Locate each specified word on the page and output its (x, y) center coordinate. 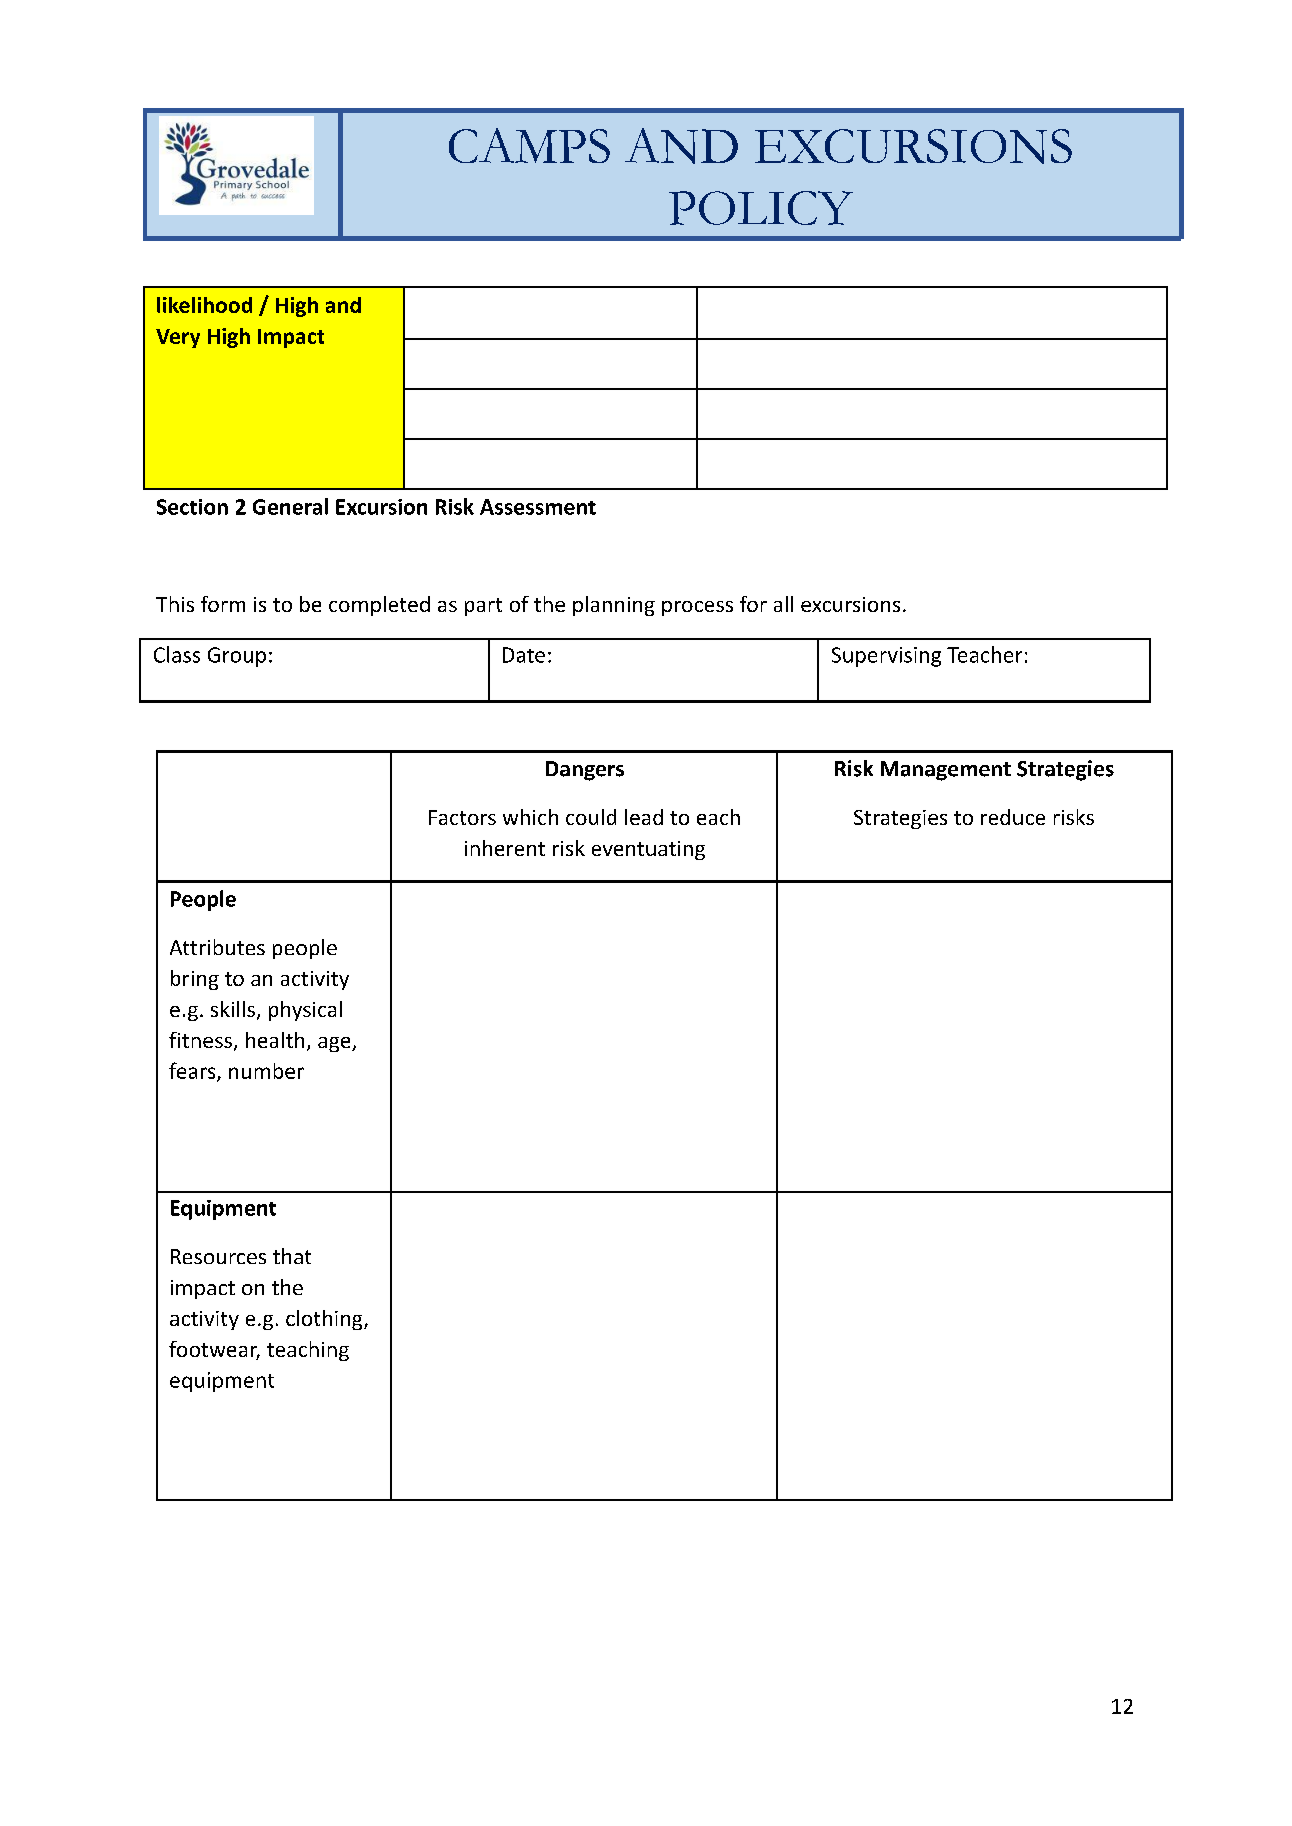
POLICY (761, 208)
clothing (325, 1320)
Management (946, 771)
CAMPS (529, 145)
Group (237, 657)
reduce (1013, 817)
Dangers (585, 771)
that (292, 1256)
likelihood (204, 305)
